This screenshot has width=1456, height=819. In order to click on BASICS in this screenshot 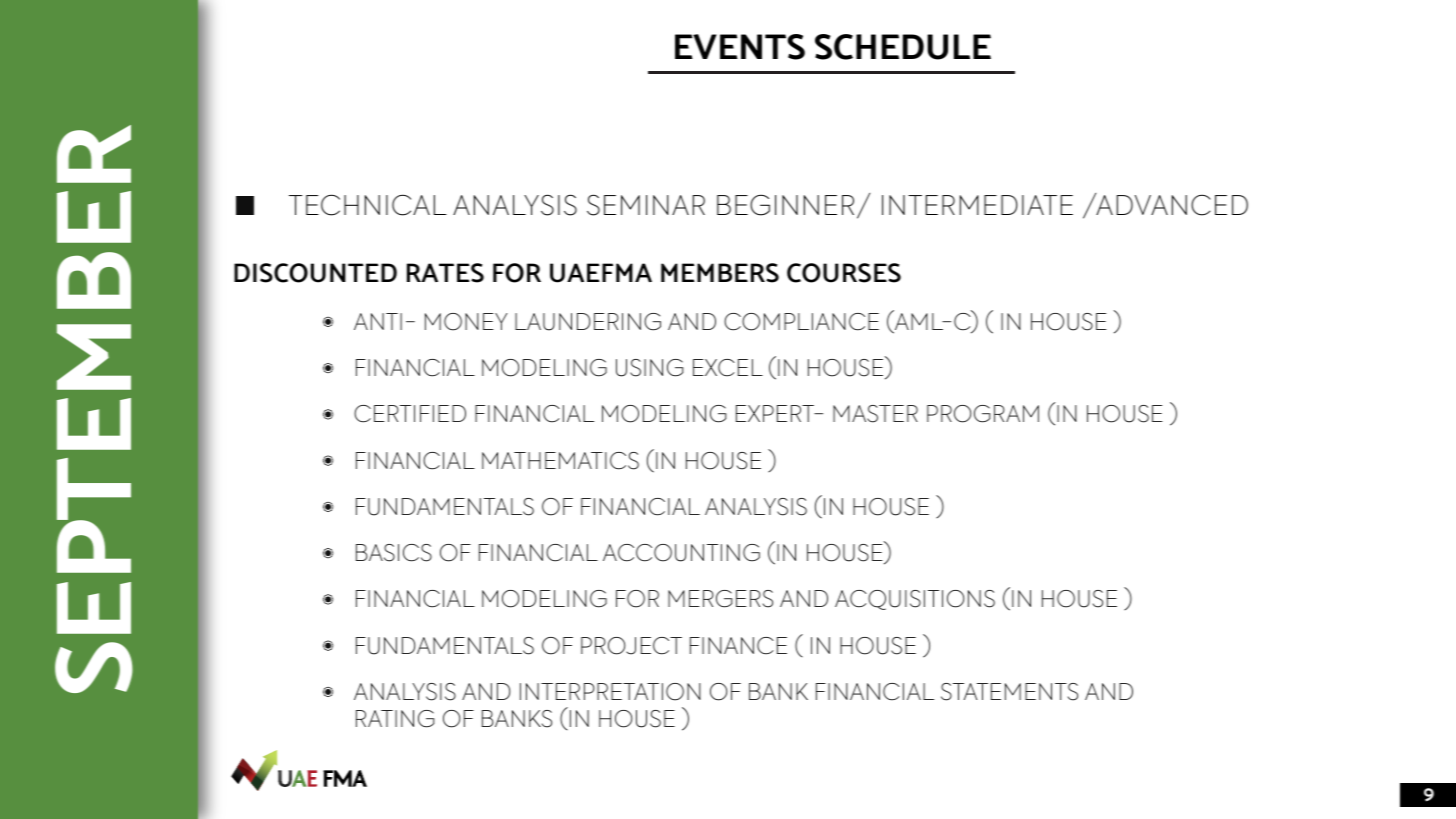, I will do `click(394, 553)`.
